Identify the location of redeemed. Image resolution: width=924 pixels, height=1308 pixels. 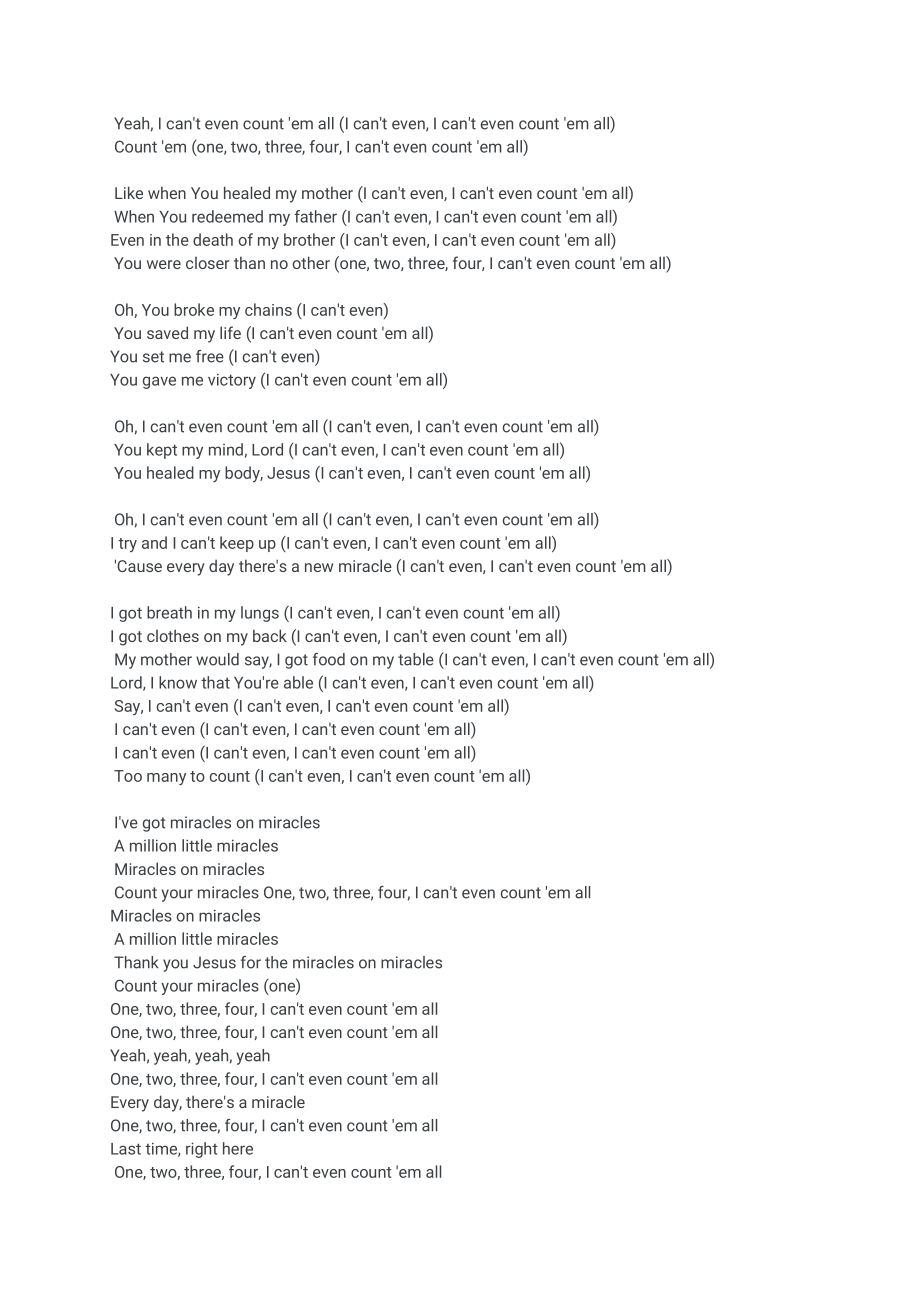
(227, 216).
